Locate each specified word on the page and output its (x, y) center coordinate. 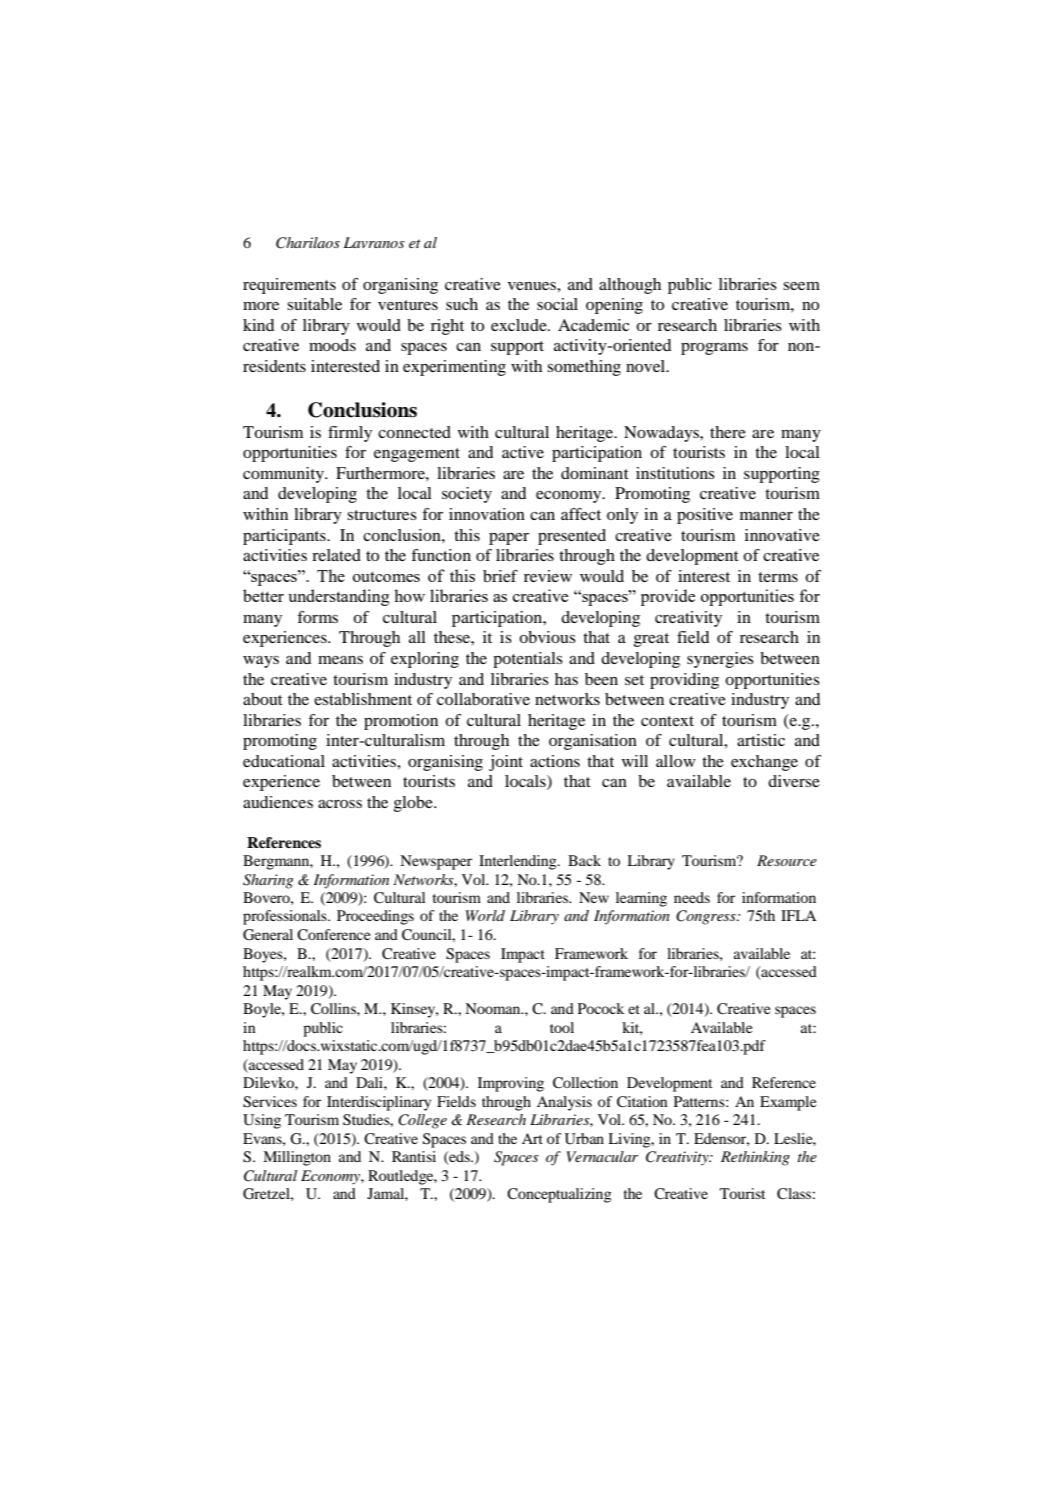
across (340, 804)
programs (714, 349)
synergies (720, 660)
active (523, 452)
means (340, 660)
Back (584, 860)
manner (766, 516)
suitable (314, 304)
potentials (528, 660)
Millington (297, 1158)
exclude (520, 325)
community (285, 475)
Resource (787, 860)
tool (562, 1027)
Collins (334, 1009)
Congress (707, 917)
